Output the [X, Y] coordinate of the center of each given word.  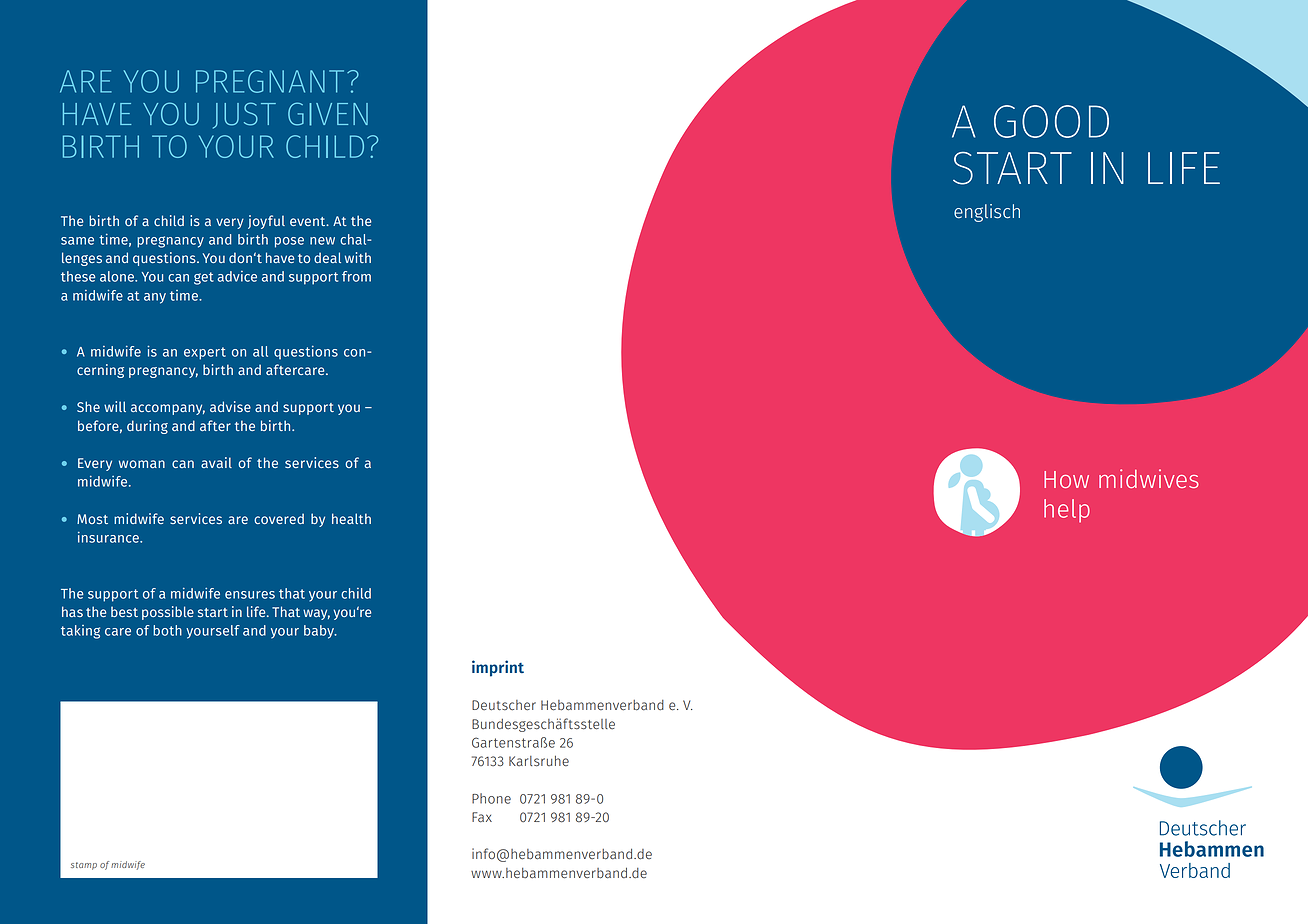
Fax [482, 817]
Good [1051, 121]
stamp [84, 866]
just [244, 115]
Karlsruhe [539, 761]
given [328, 114]
